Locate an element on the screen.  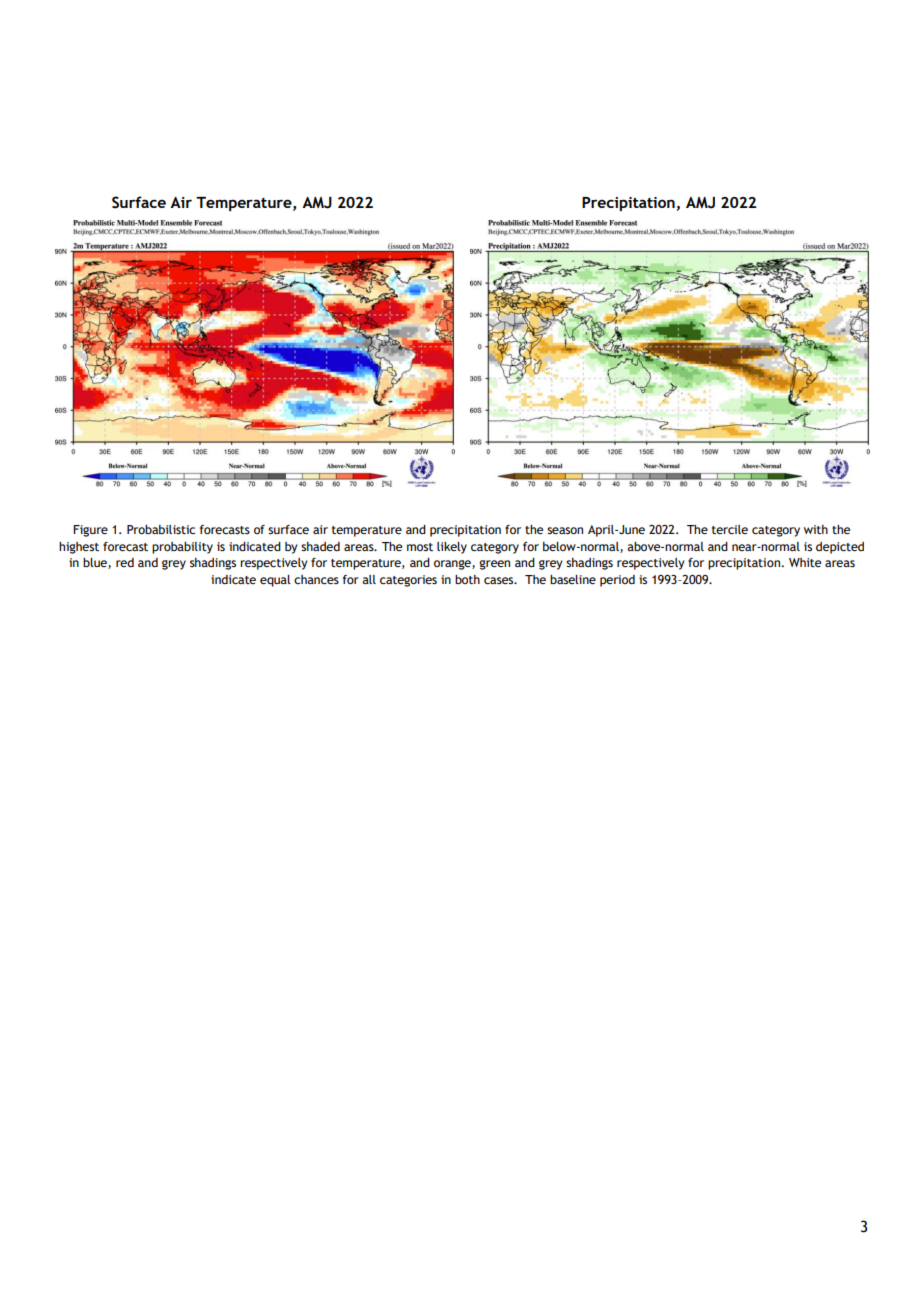
equal is located at coordinates (275, 581).
